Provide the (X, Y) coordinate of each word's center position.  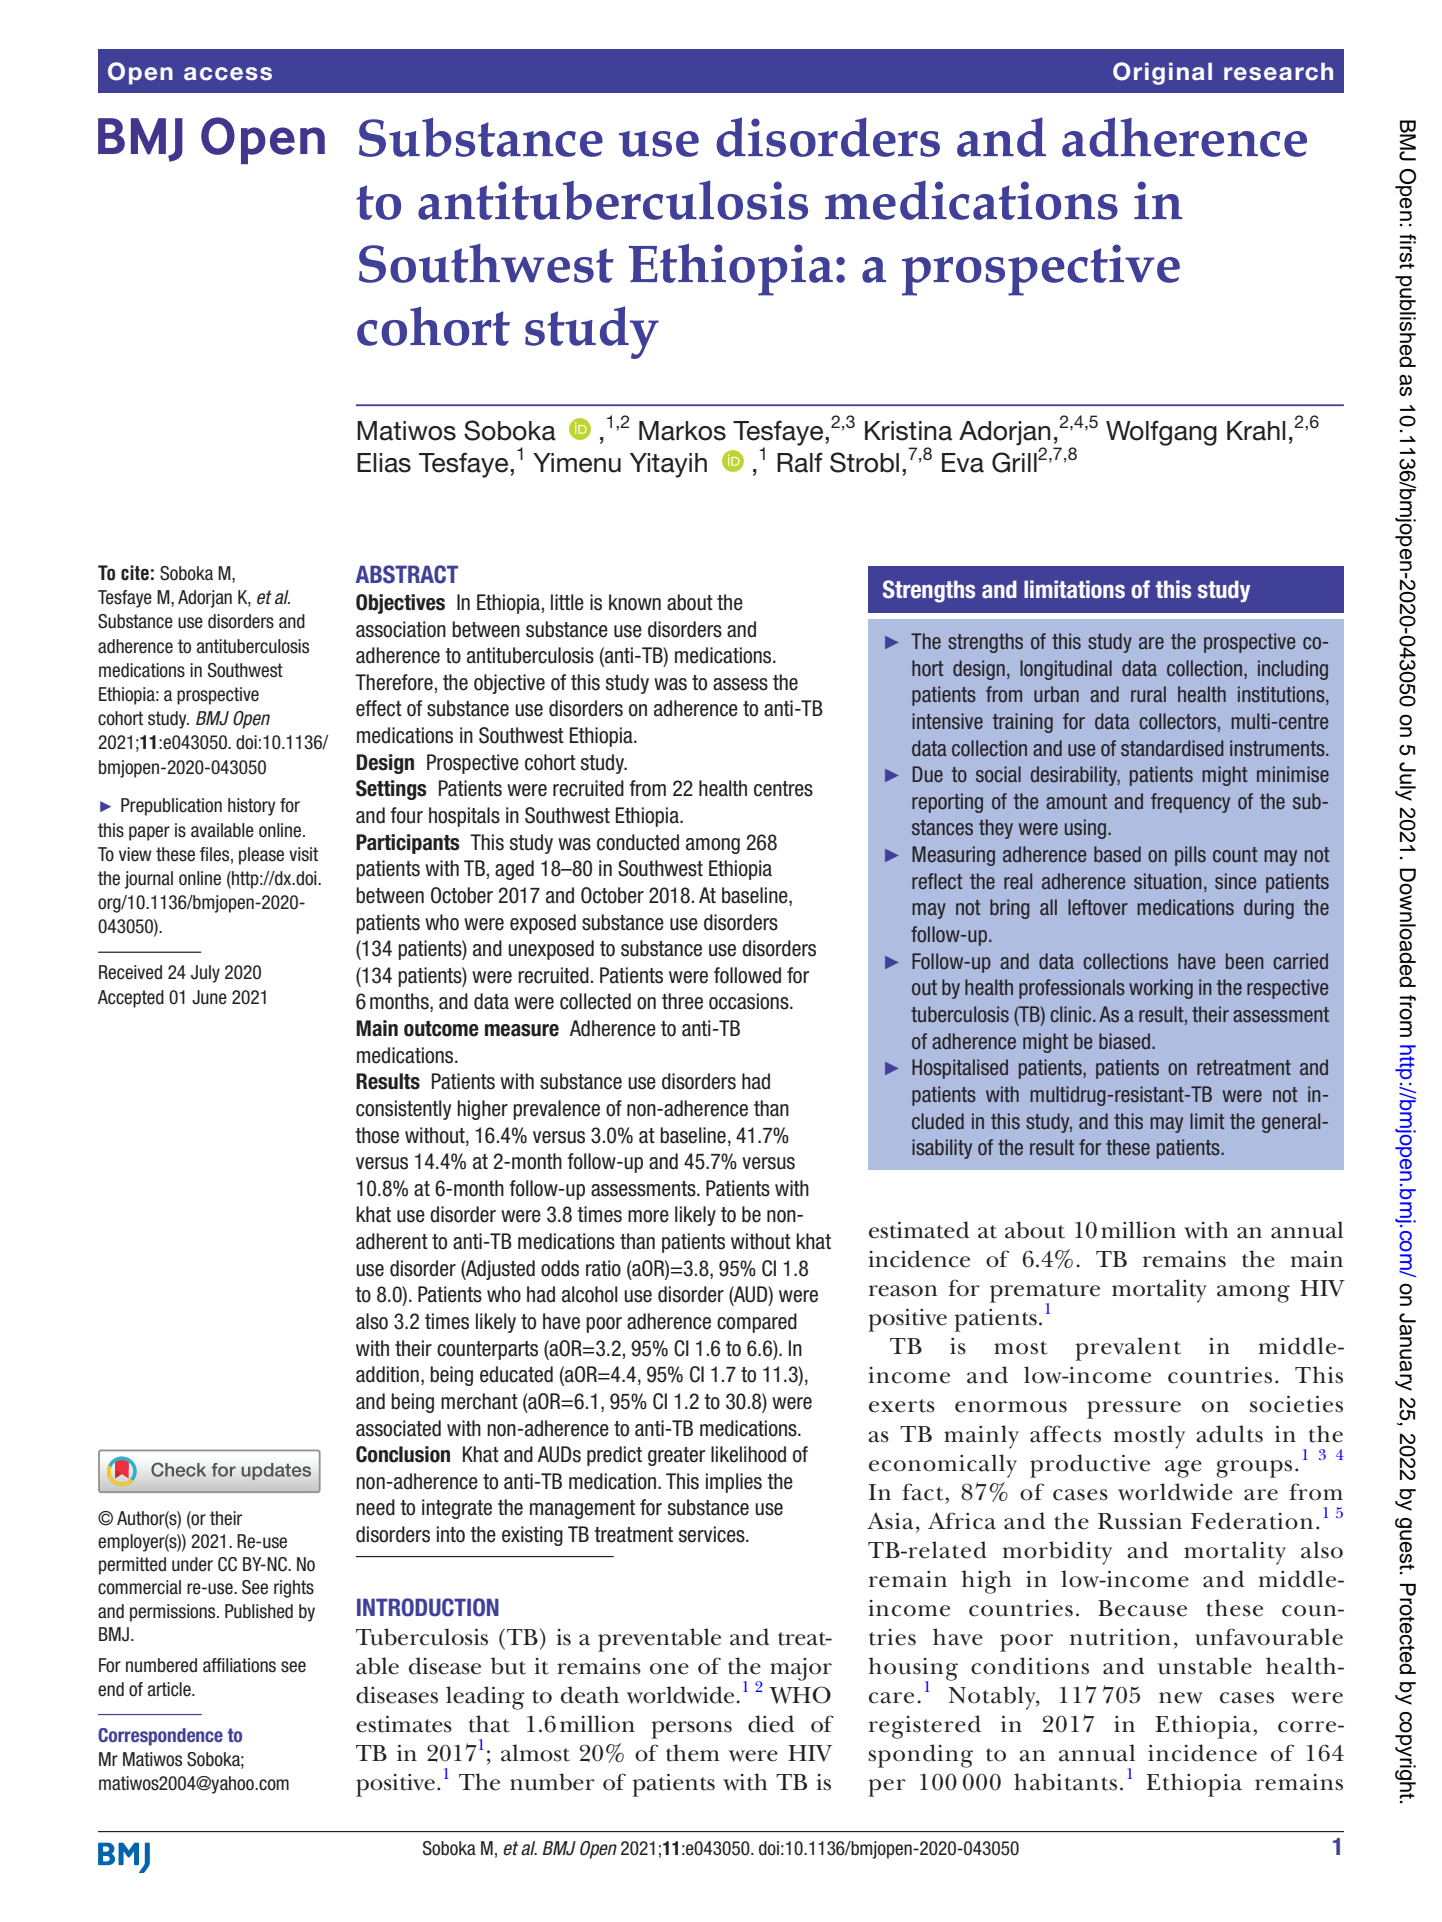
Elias (384, 463)
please (261, 856)
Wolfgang (1161, 433)
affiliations (239, 1665)
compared (757, 1323)
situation (1168, 881)
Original (1162, 73)
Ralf (800, 462)
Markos (682, 431)
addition (387, 1374)
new (1181, 1698)
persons (691, 1730)
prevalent (1128, 1349)
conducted (638, 842)
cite (135, 573)
